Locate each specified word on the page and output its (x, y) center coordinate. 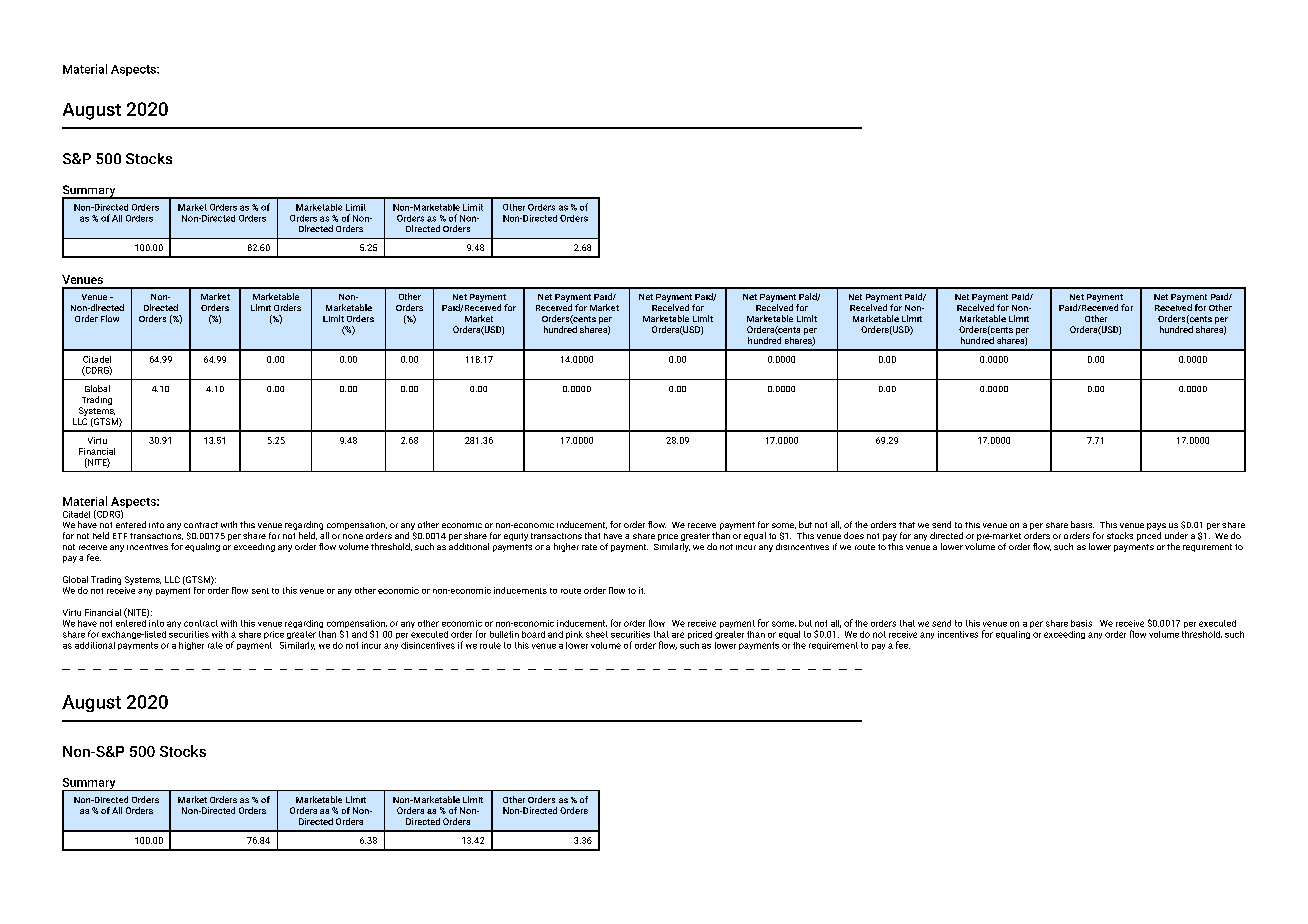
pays (1156, 528)
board (533, 634)
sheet (597, 634)
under (1176, 535)
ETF (120, 536)
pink (574, 635)
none (353, 536)
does (854, 535)
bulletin (504, 634)
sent (260, 591)
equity (516, 537)
